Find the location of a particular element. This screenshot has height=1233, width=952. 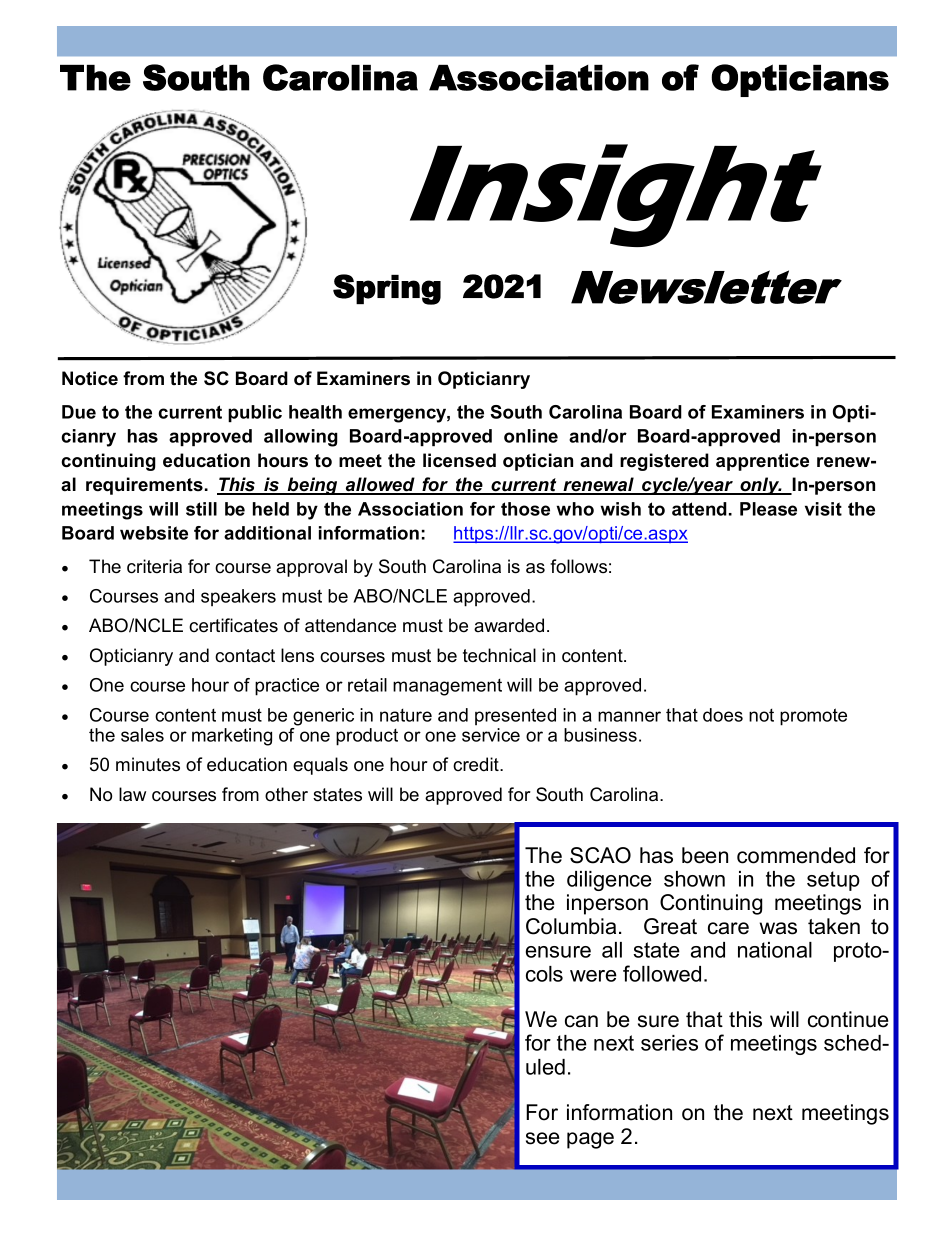

Please is located at coordinates (768, 509).
